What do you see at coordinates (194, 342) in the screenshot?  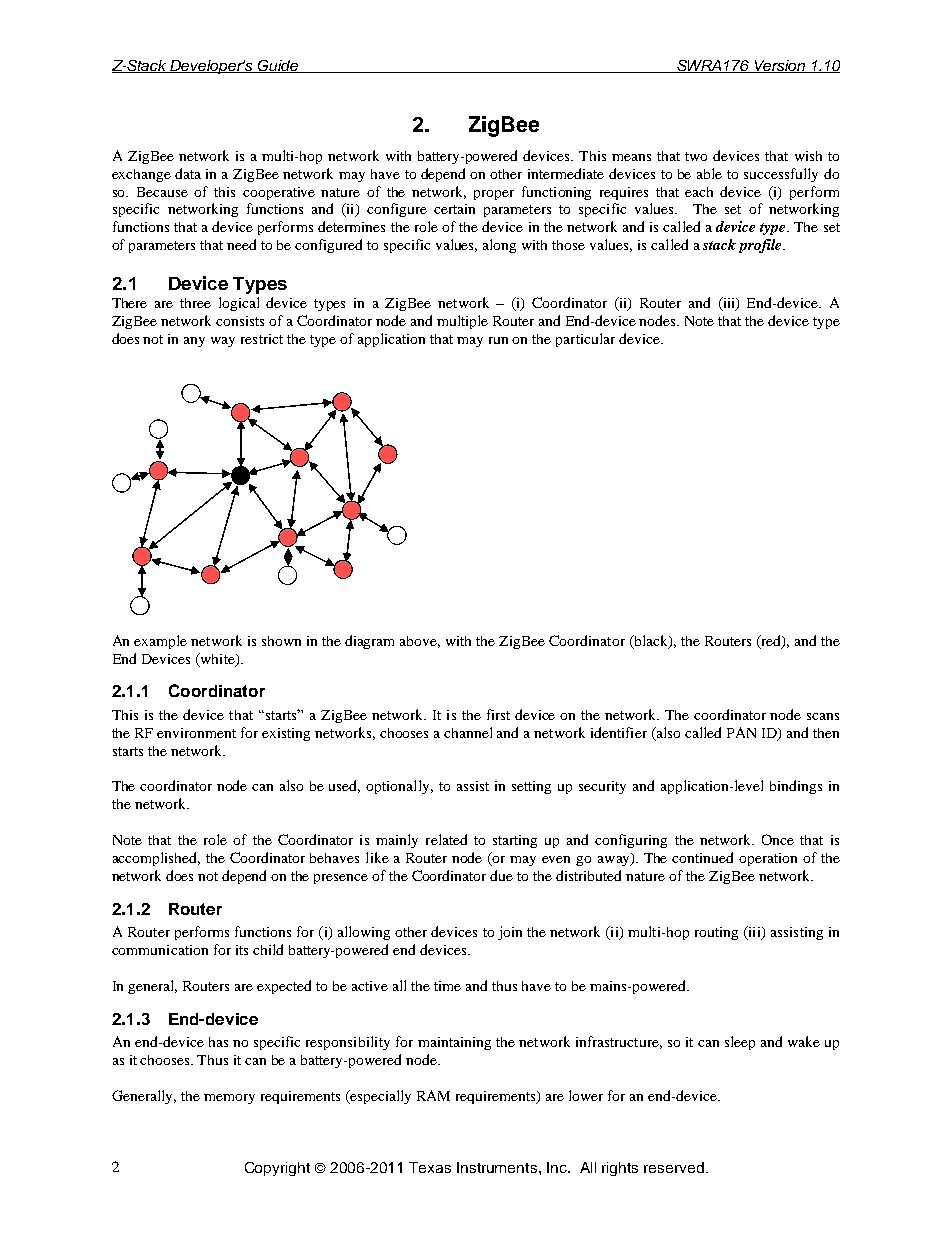 I see `any` at bounding box center [194, 342].
